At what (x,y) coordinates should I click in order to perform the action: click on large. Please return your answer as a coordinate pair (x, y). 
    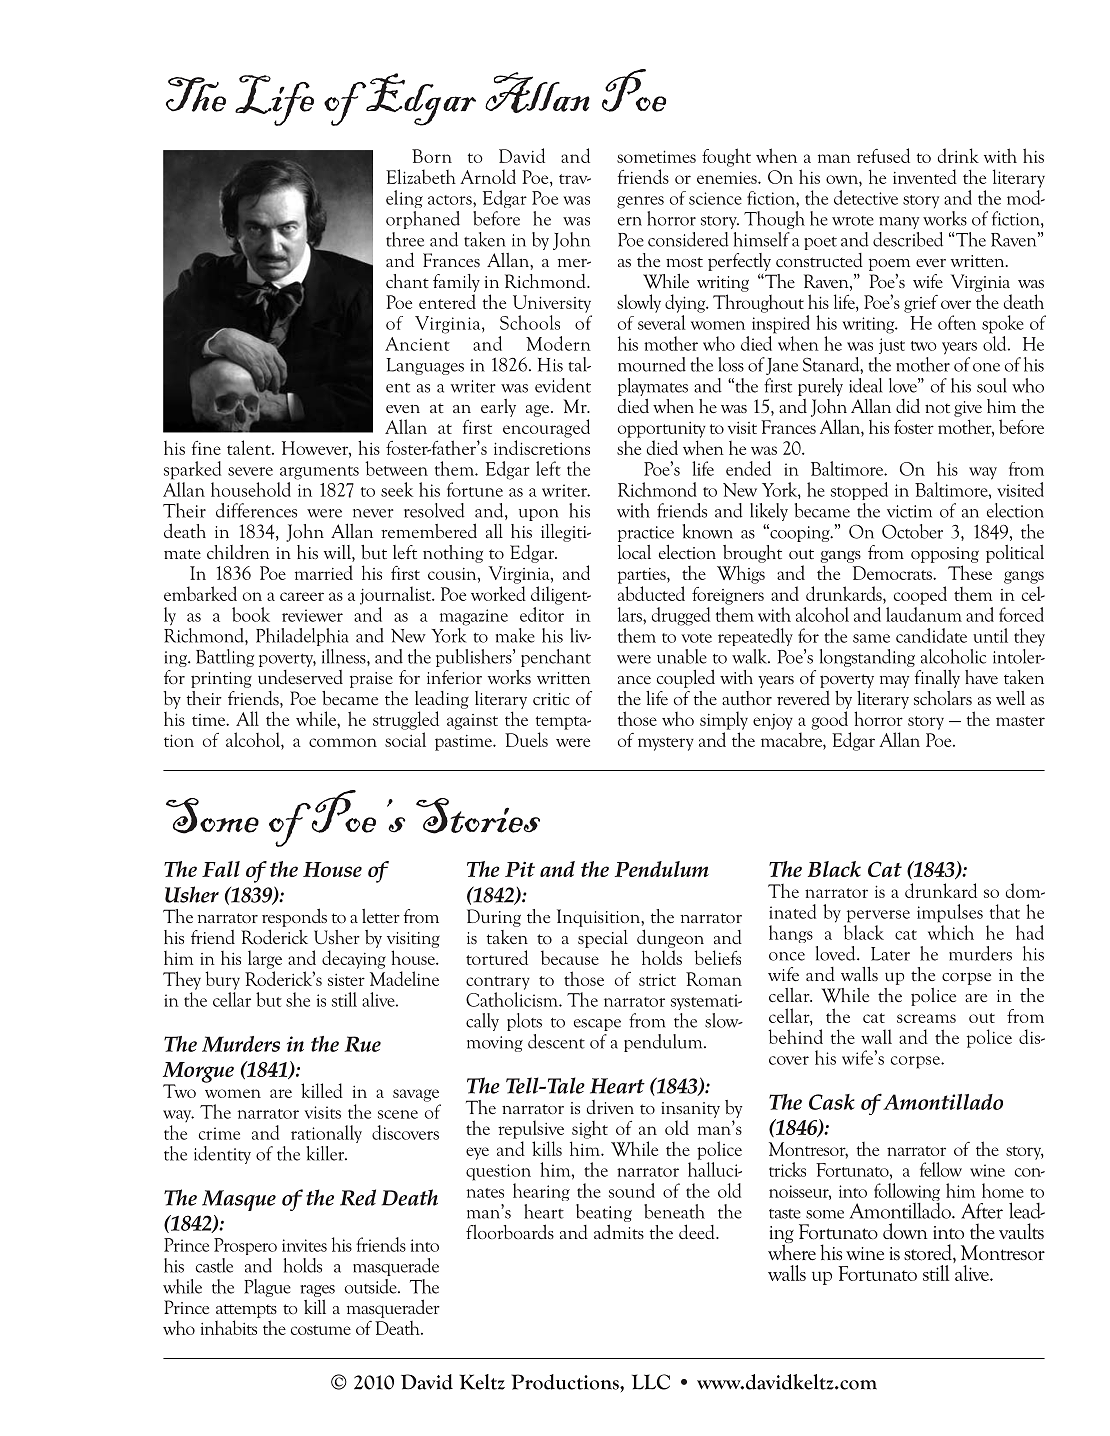
    Looking at the image, I should click on (265, 959).
